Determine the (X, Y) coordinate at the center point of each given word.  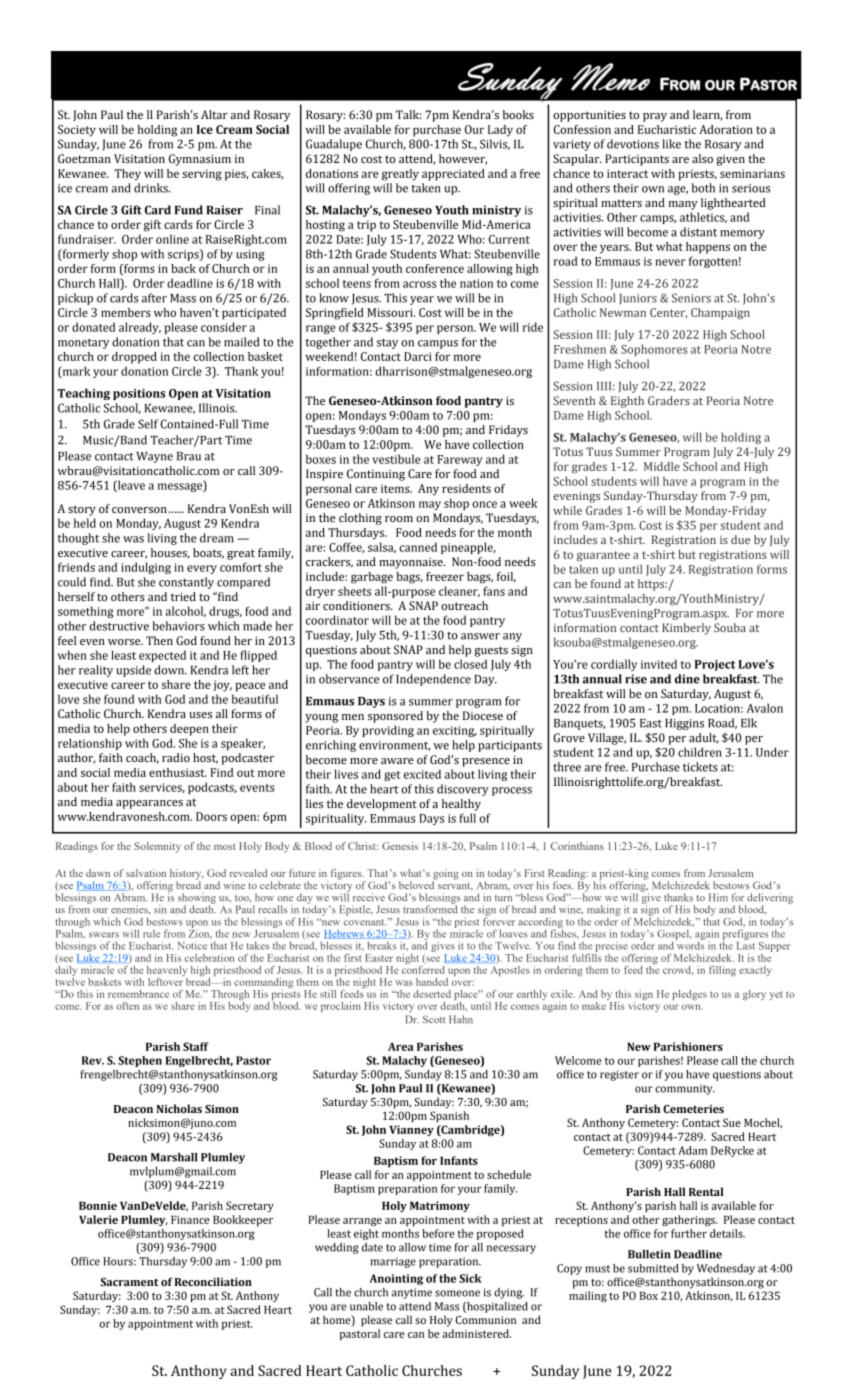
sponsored (395, 717)
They (128, 175)
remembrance (138, 994)
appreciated (453, 175)
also (702, 158)
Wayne (154, 457)
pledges (689, 995)
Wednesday (726, 1269)
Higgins (684, 724)
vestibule (396, 459)
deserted (432, 994)
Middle (662, 466)
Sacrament (129, 1282)
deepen (189, 730)
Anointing (396, 1279)
